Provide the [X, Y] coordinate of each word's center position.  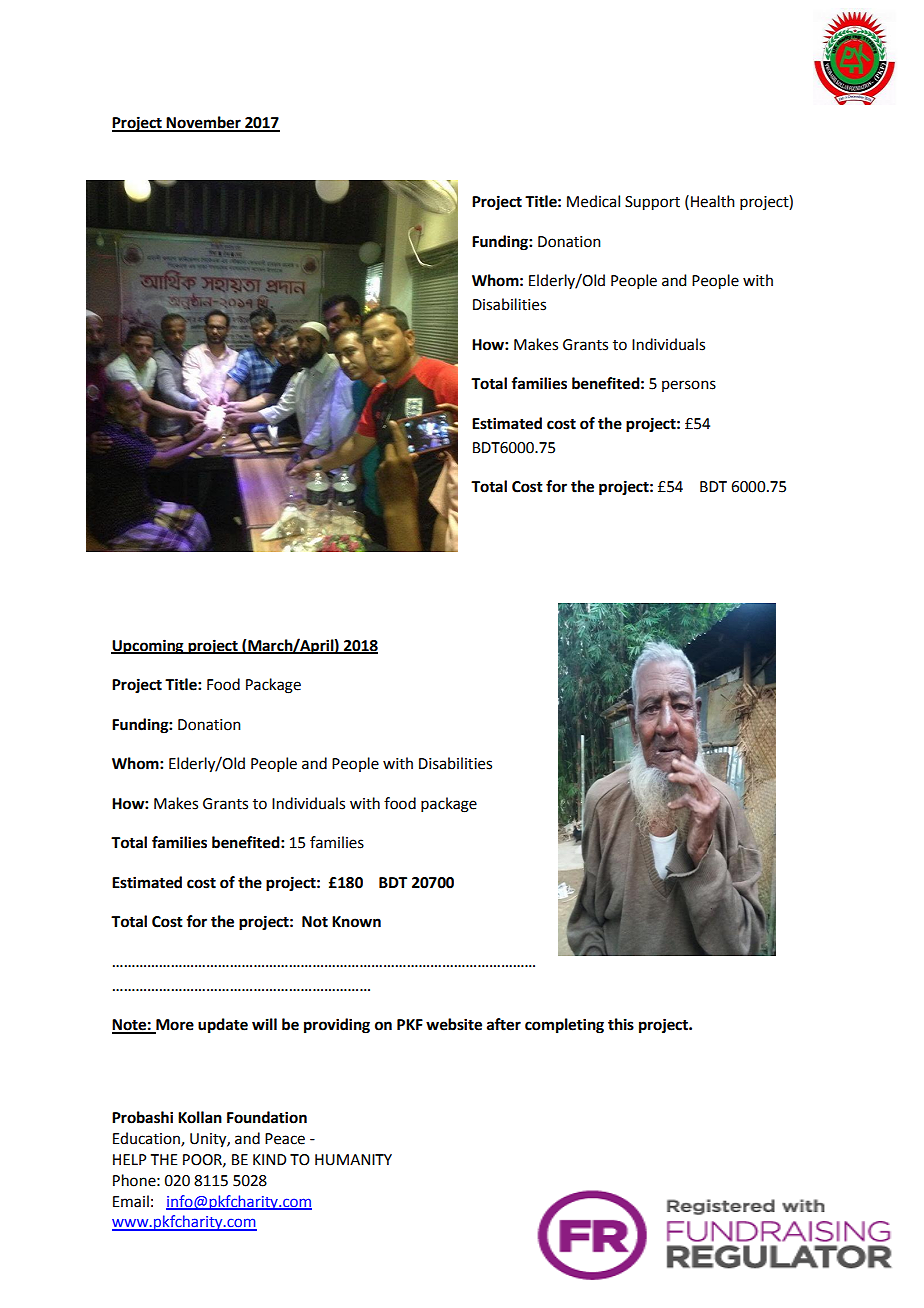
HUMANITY [353, 1160]
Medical [593, 201]
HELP [129, 1159]
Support [652, 203]
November [204, 123]
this [621, 1024]
